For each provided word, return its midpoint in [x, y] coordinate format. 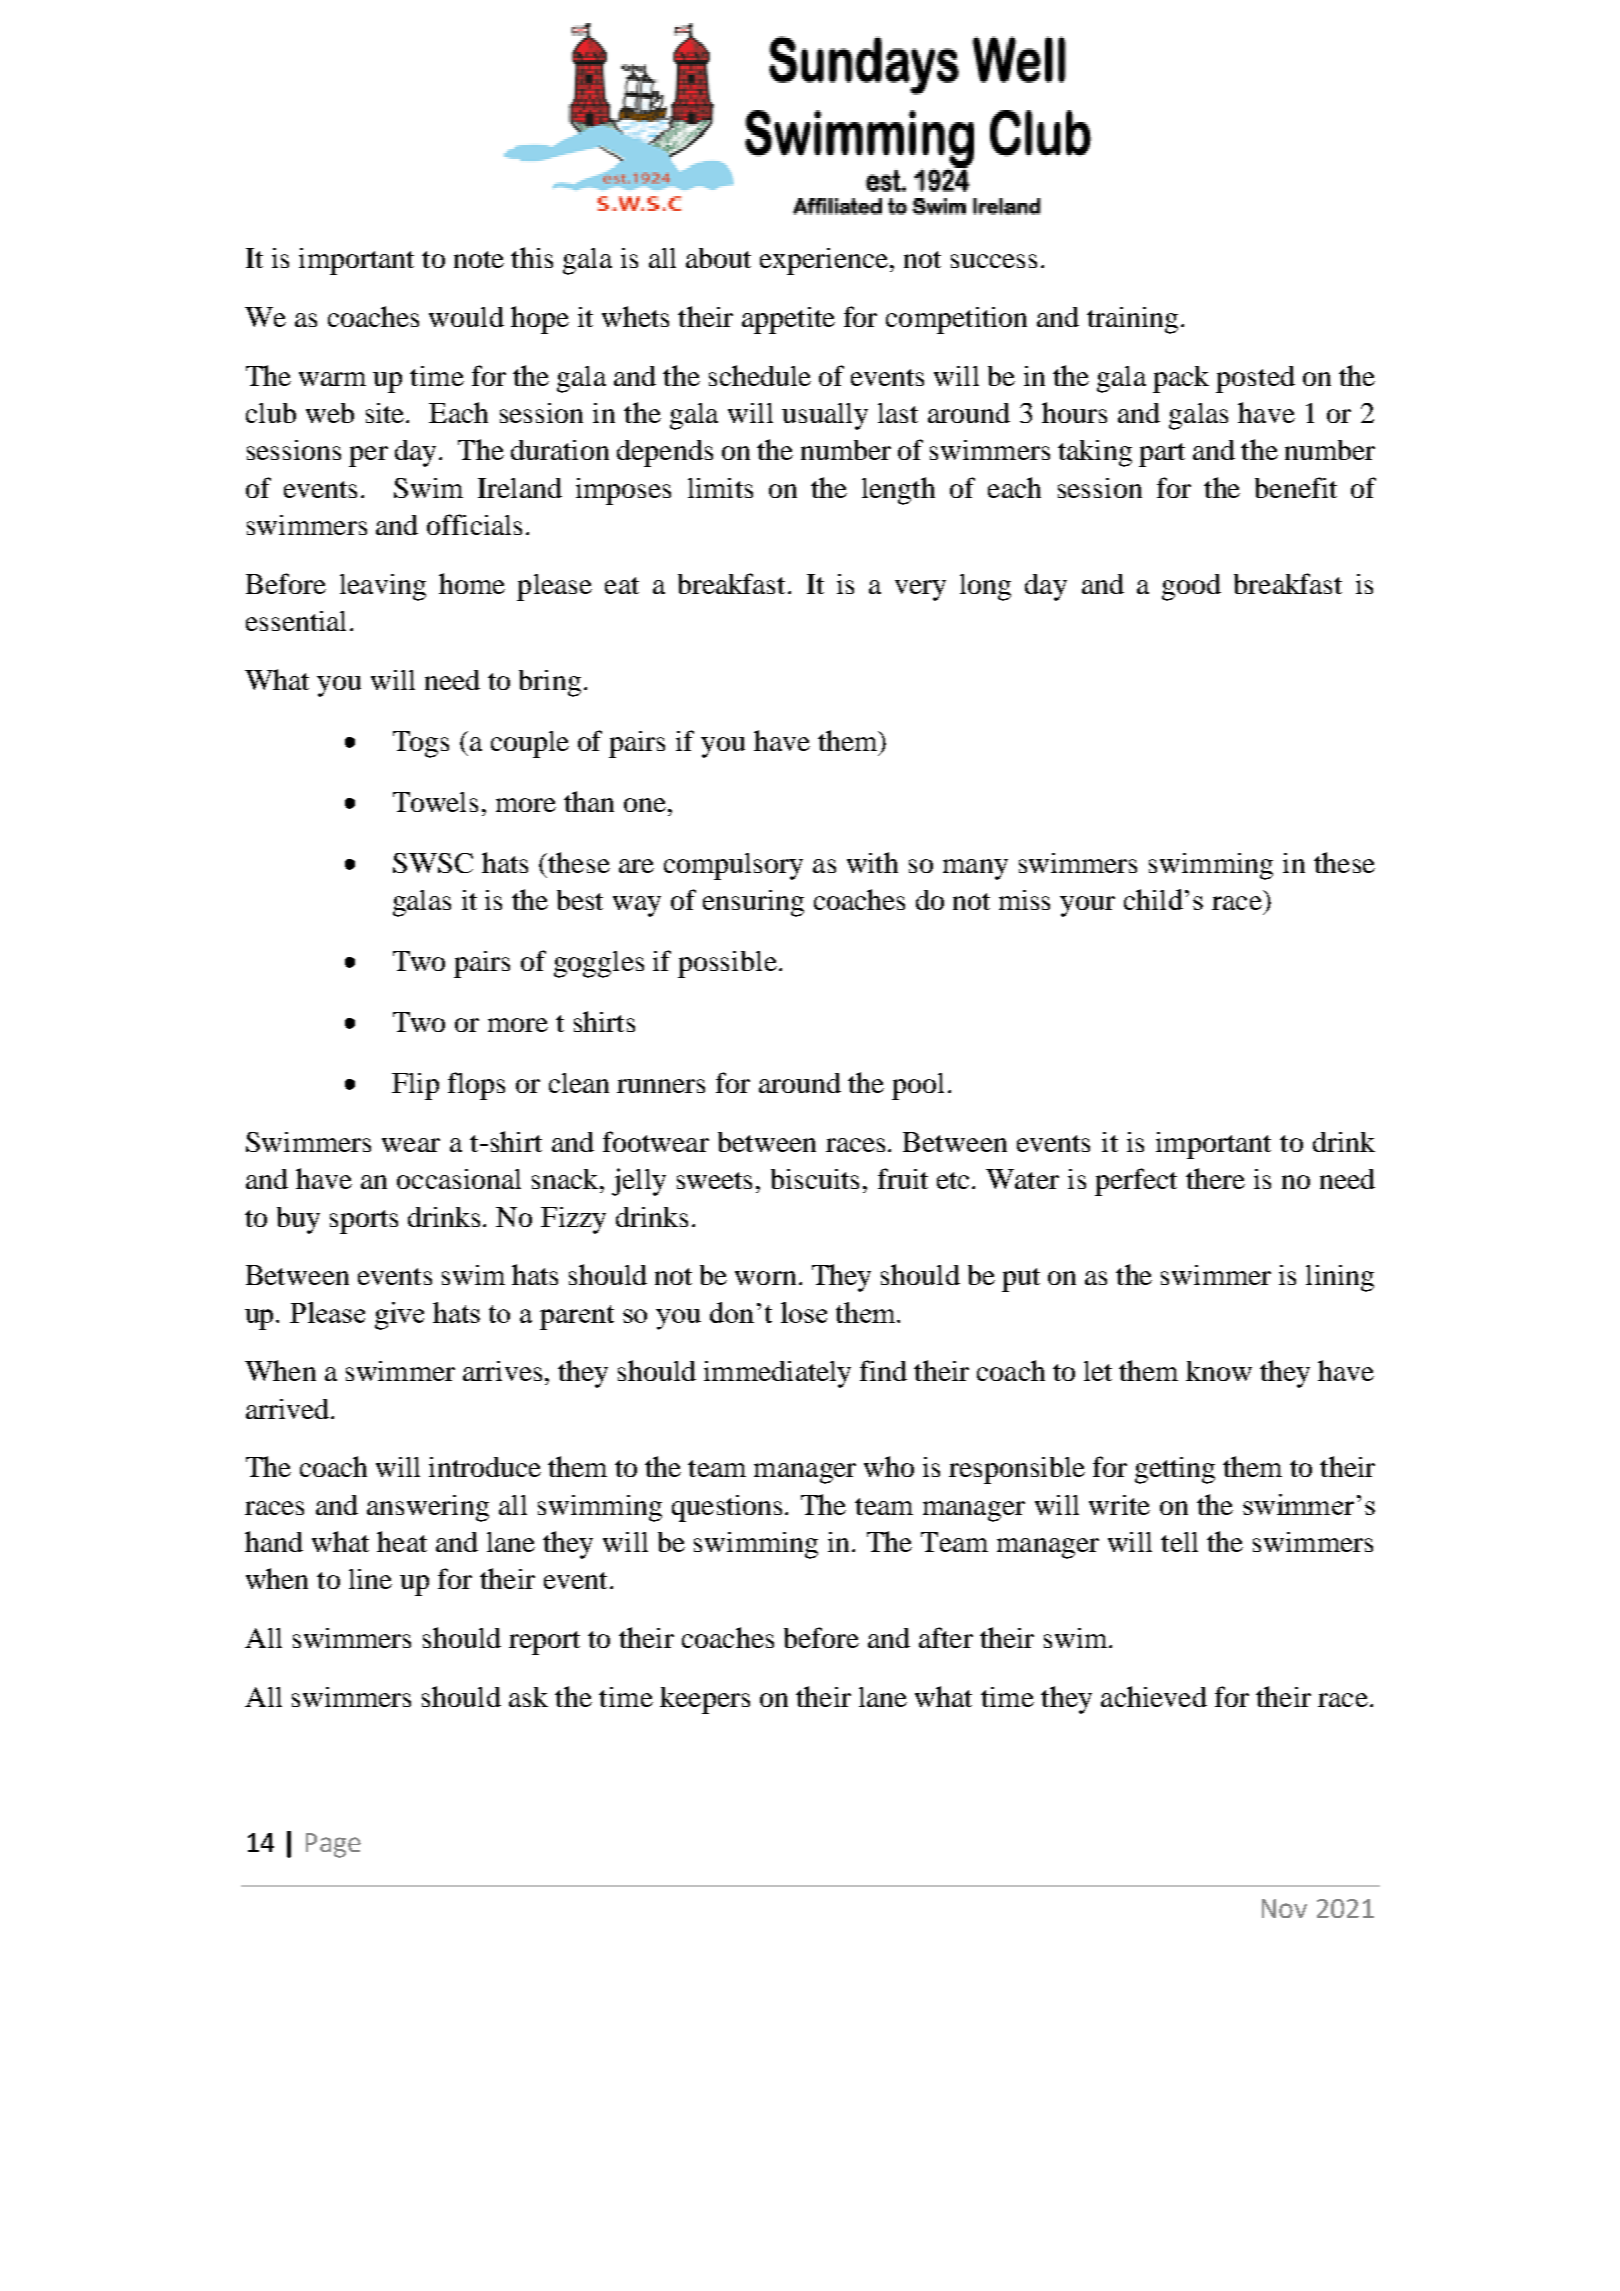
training [1134, 320]
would [466, 317]
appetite [788, 320]
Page [333, 1845]
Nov [1284, 1908]
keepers [705, 1700]
